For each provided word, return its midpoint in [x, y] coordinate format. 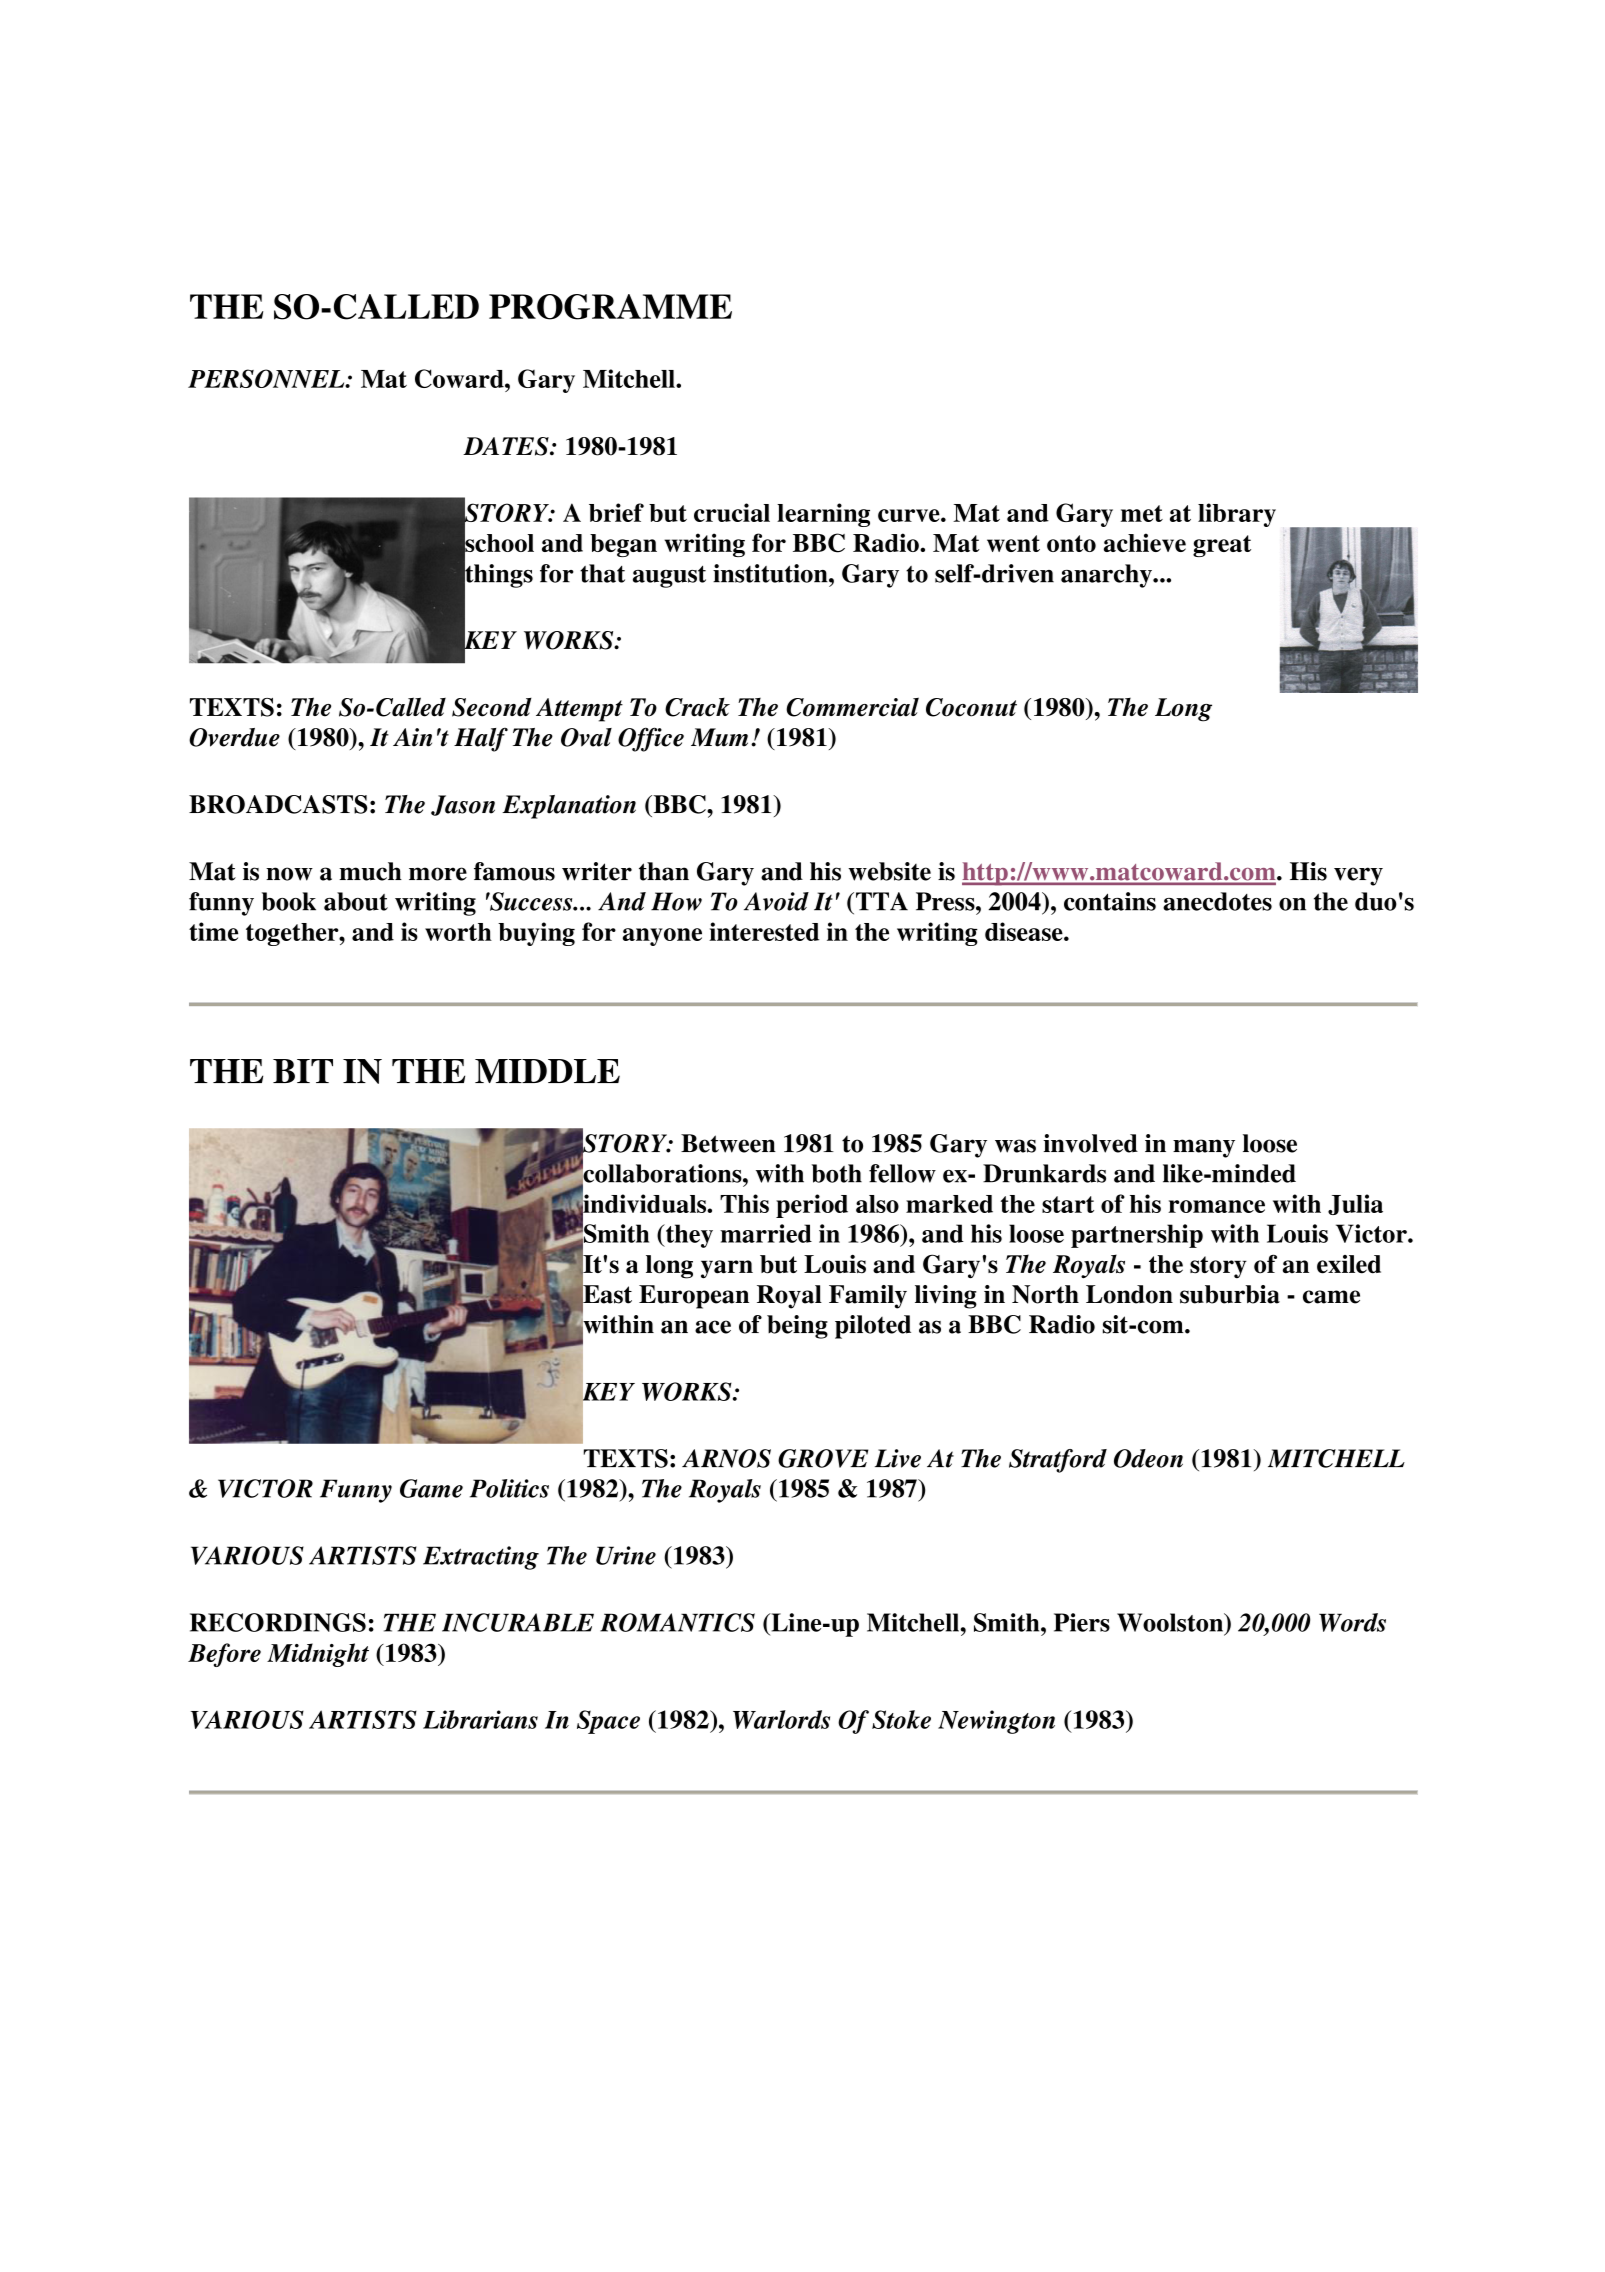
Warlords [781, 1719]
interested [764, 931]
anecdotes [1217, 901]
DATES [507, 446]
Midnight [318, 1655]
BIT [303, 1071]
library [1237, 515]
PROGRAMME [610, 307]
